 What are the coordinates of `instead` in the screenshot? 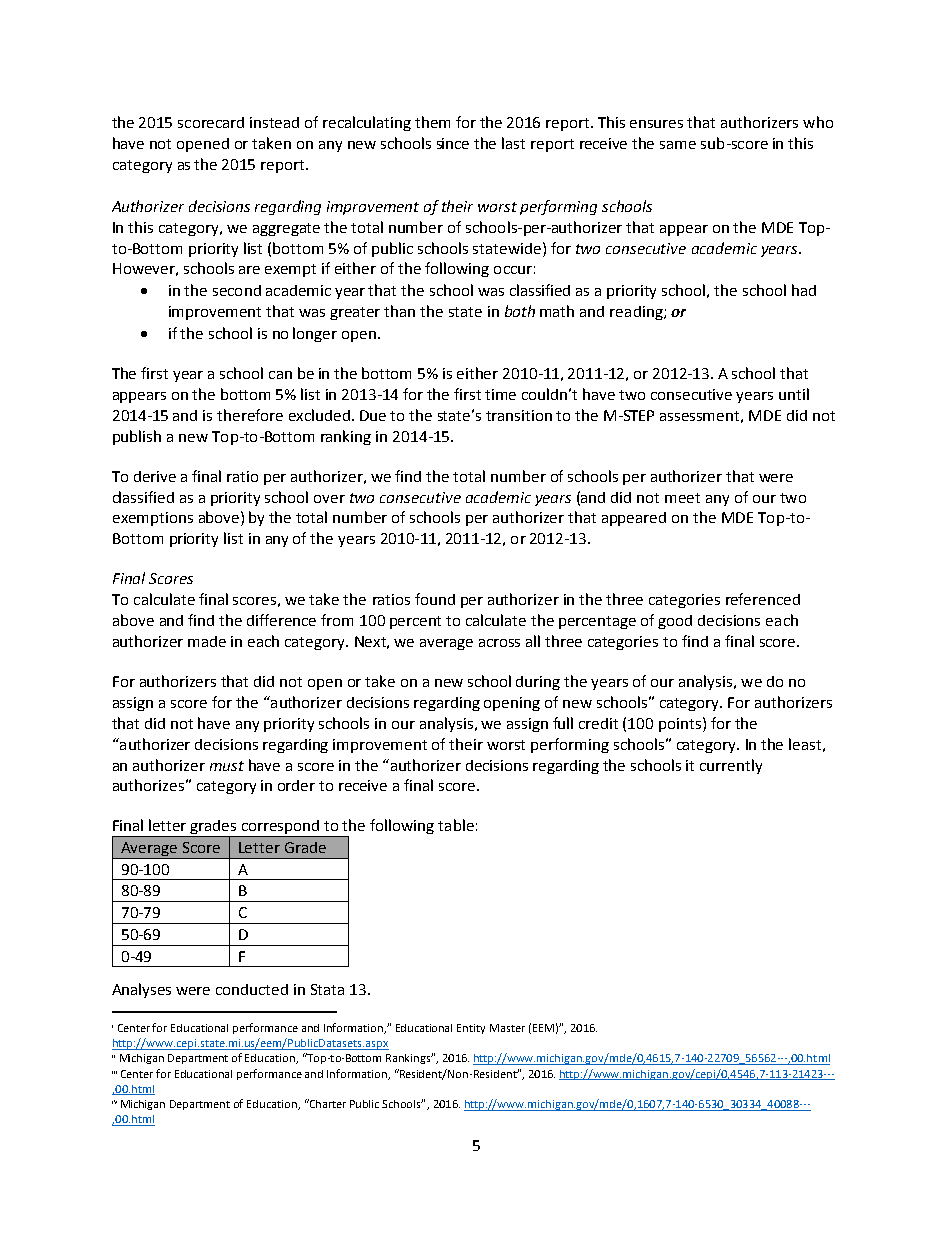 It's located at (274, 122).
